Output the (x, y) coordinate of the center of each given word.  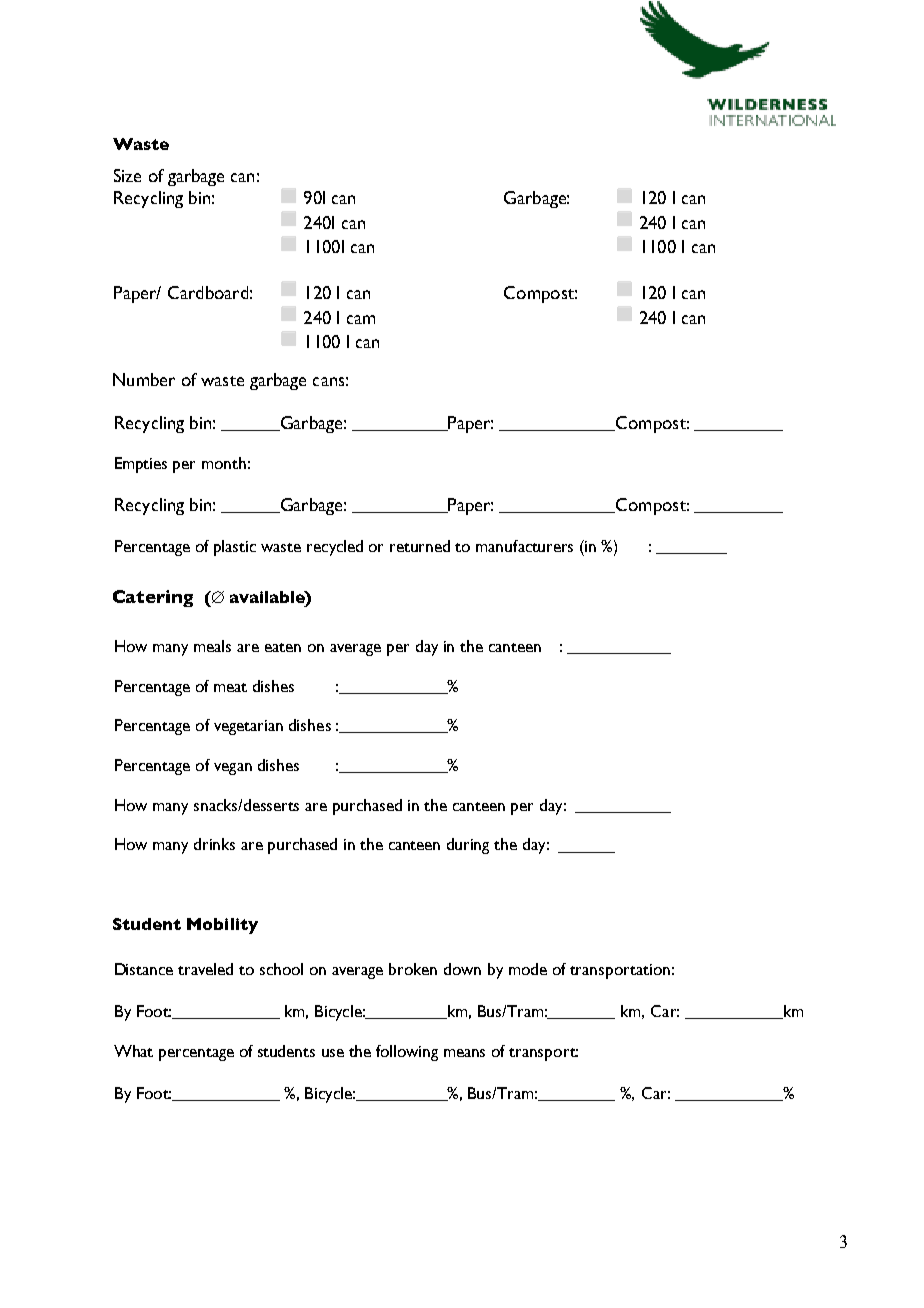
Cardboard (208, 292)
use (333, 1053)
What (133, 1051)
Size (127, 175)
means (464, 1053)
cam (361, 319)
